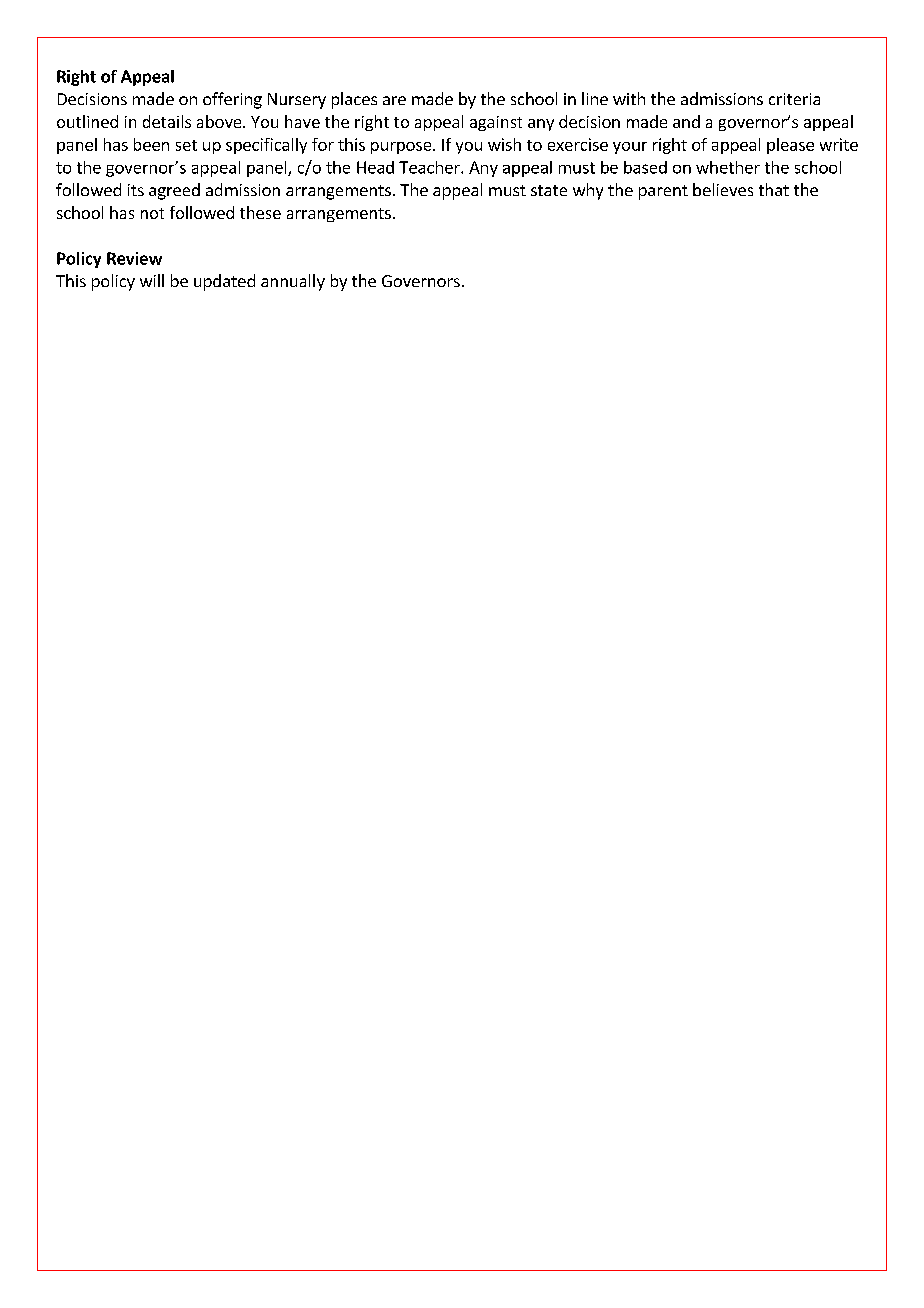 The image size is (924, 1308). What do you see at coordinates (774, 189) in the screenshot?
I see `that` at bounding box center [774, 189].
